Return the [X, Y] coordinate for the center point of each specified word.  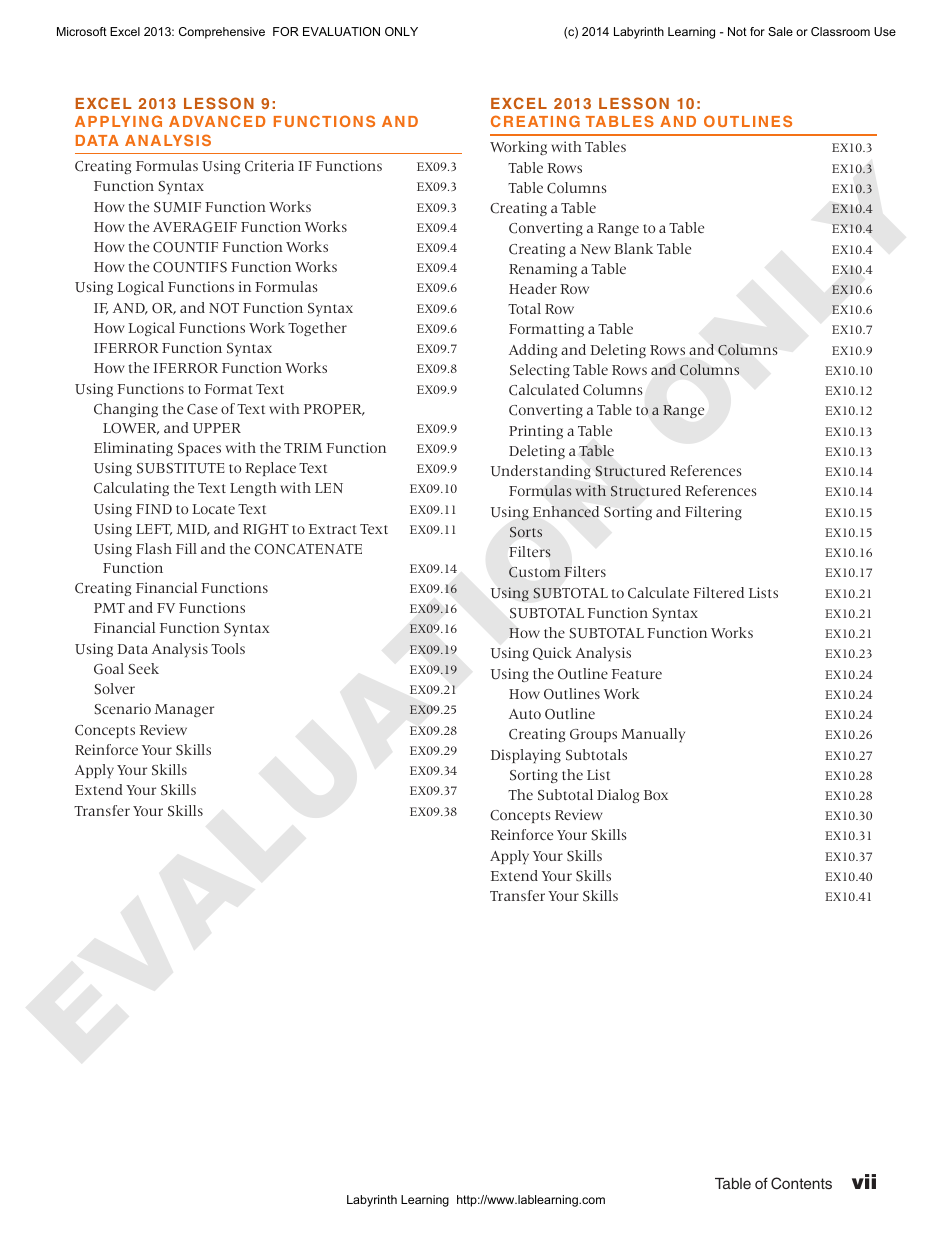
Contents [801, 1183]
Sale [780, 31]
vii [864, 1181]
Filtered [718, 592]
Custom [534, 572]
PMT [109, 608]
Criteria [269, 166]
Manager [184, 710]
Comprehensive [222, 33]
